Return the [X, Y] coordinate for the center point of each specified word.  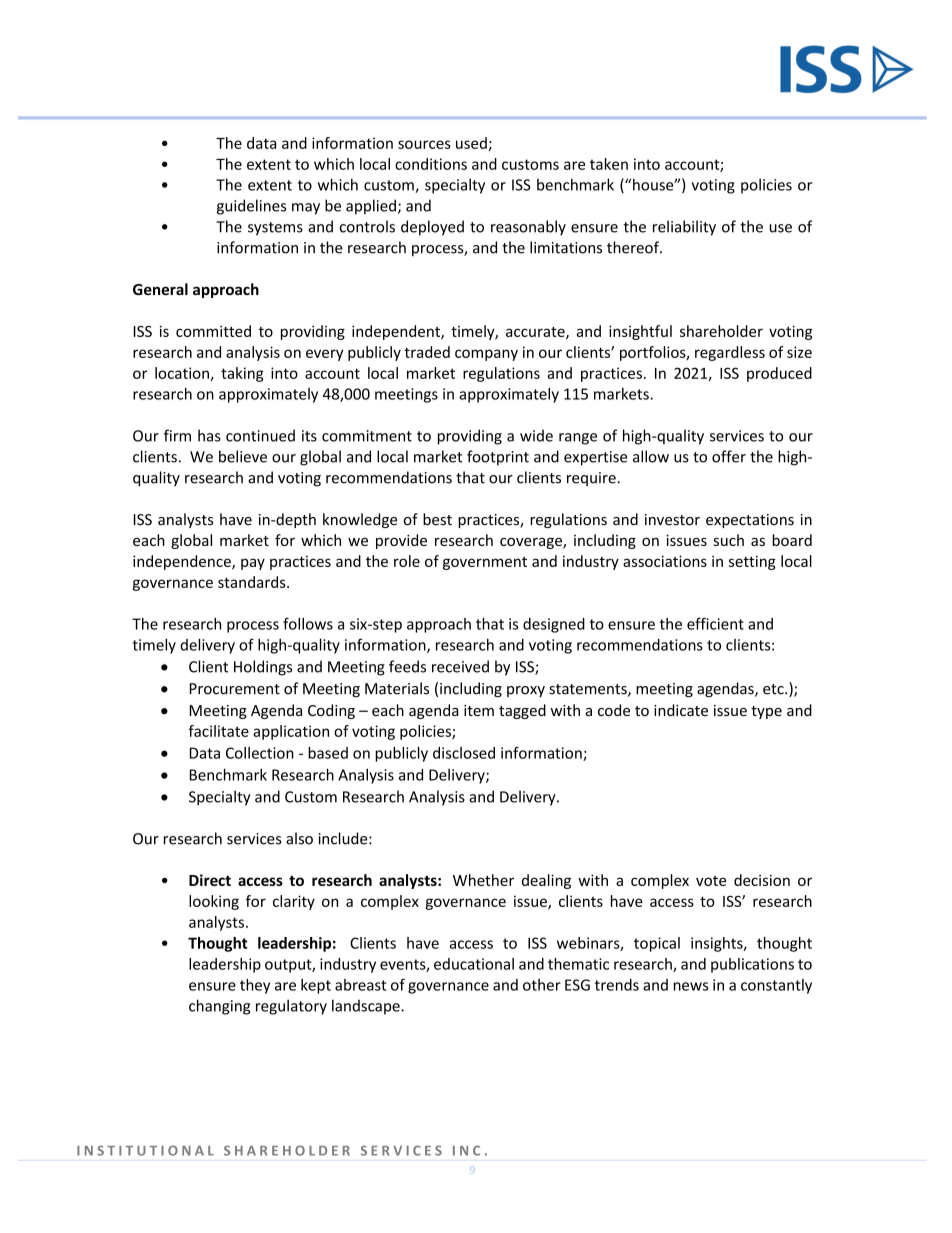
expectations [750, 521]
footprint [498, 458]
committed [213, 331]
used [471, 143]
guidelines [251, 207]
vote [711, 881]
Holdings [263, 668]
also [299, 838]
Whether [483, 880]
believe [243, 456]
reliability [684, 228]
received [460, 666]
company [486, 355]
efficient [715, 623]
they [255, 986]
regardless [730, 353]
